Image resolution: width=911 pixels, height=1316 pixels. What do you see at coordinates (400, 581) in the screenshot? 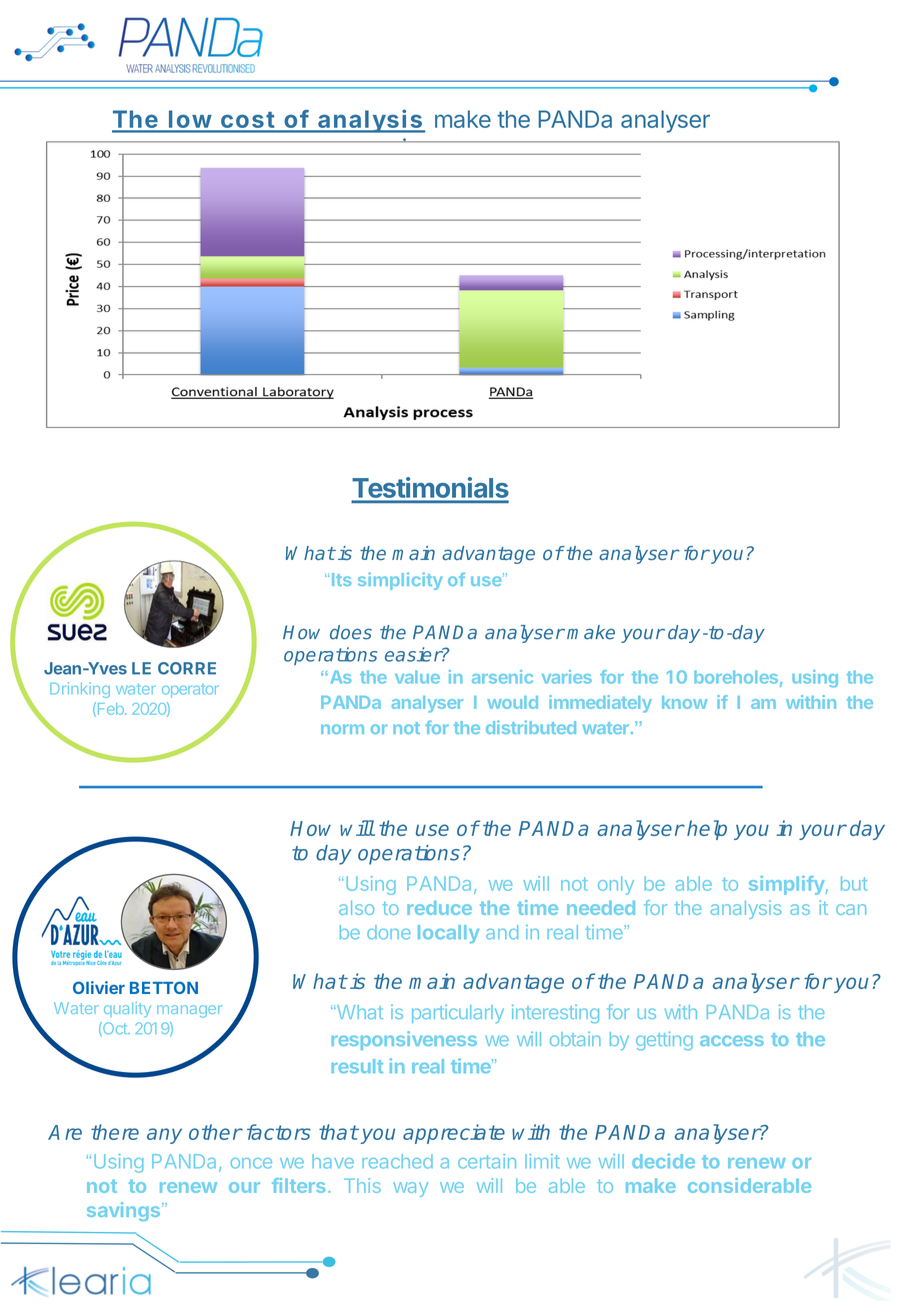
I see `simplicity` at bounding box center [400, 581].
